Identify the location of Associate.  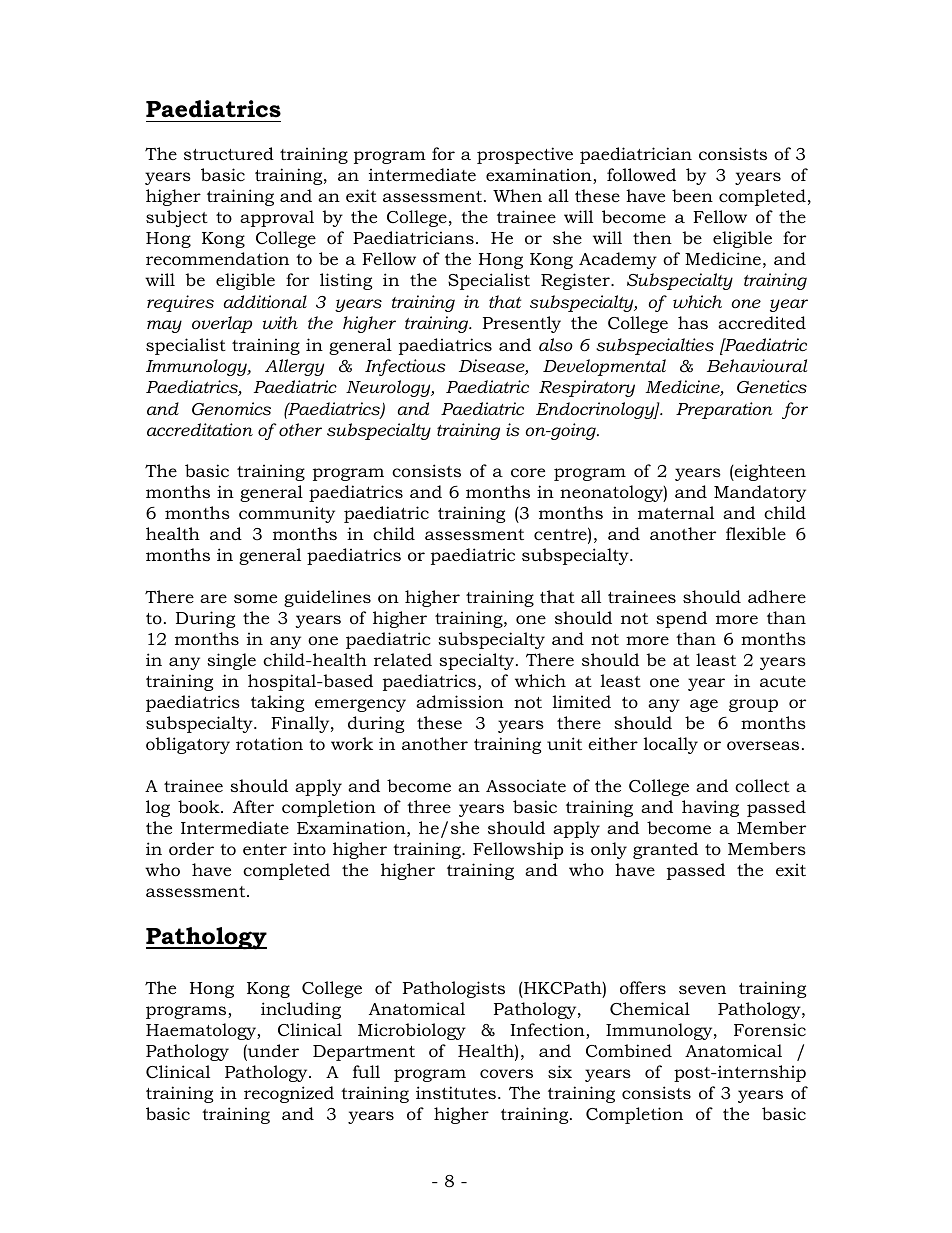
(526, 786).
